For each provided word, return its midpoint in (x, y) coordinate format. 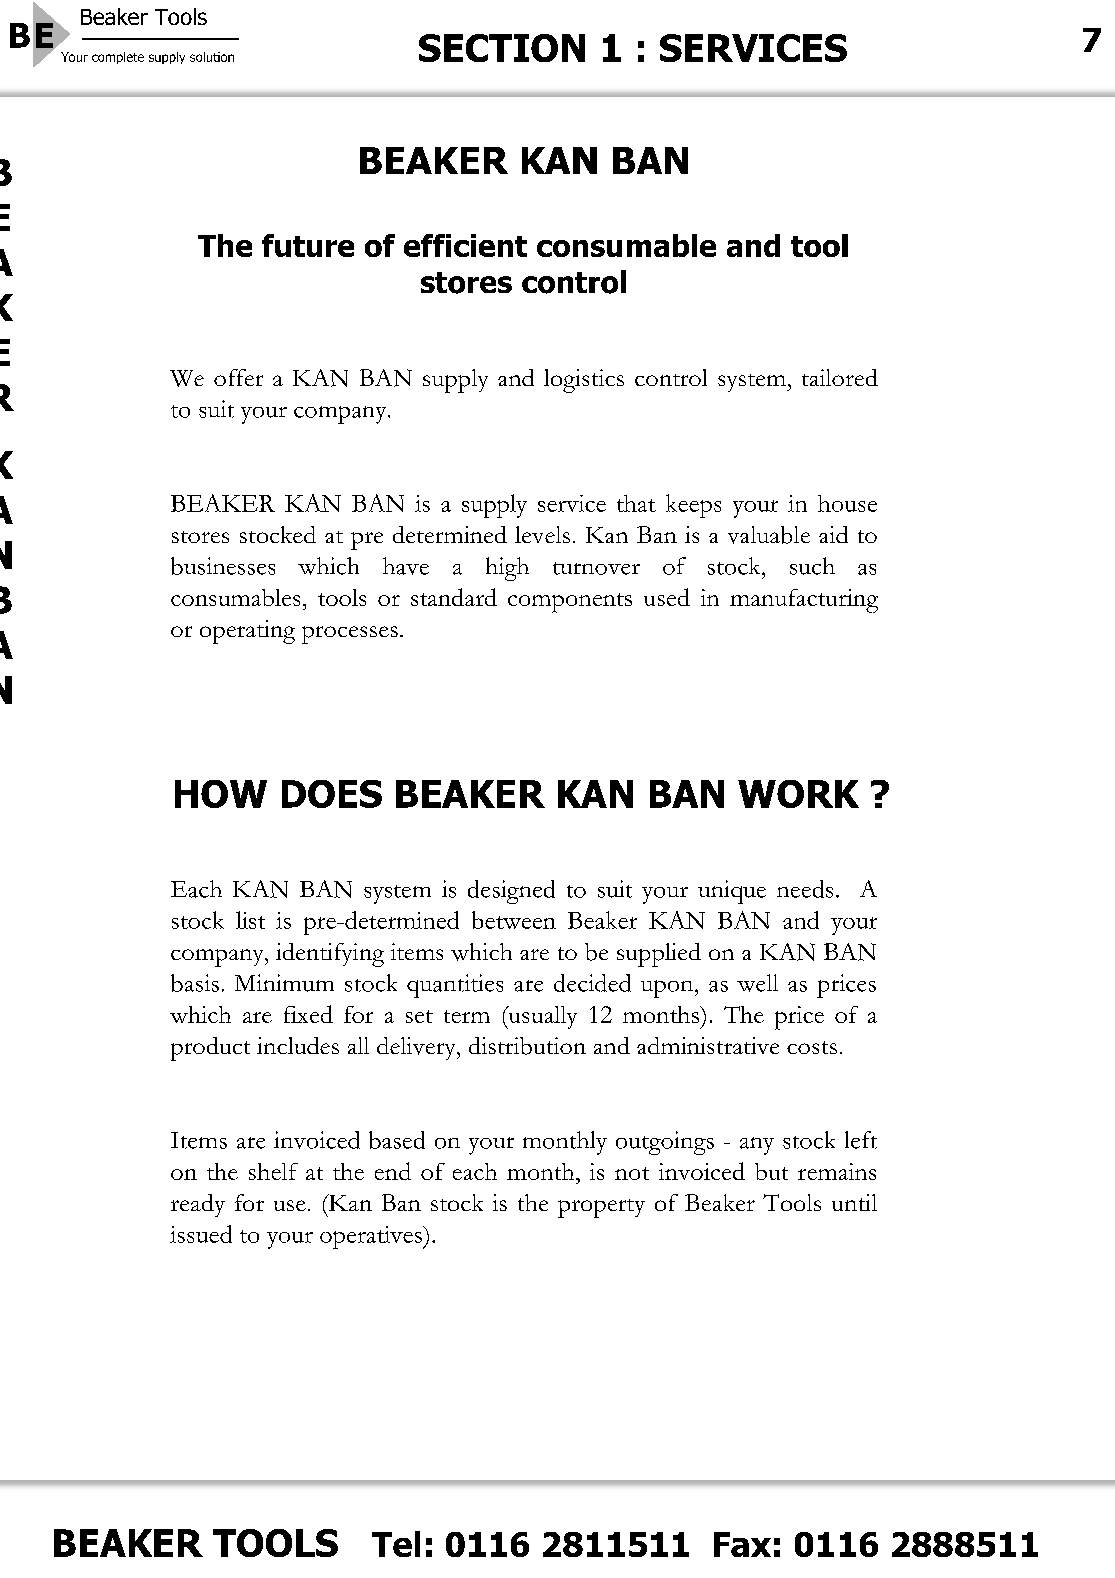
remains (837, 1171)
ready (198, 1205)
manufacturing (804, 601)
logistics (584, 381)
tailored (840, 377)
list (250, 920)
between (514, 920)
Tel (396, 1544)
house (847, 503)
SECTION (502, 48)
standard (454, 597)
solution (212, 57)
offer (238, 377)
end (393, 1171)
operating (247, 632)
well (757, 983)
